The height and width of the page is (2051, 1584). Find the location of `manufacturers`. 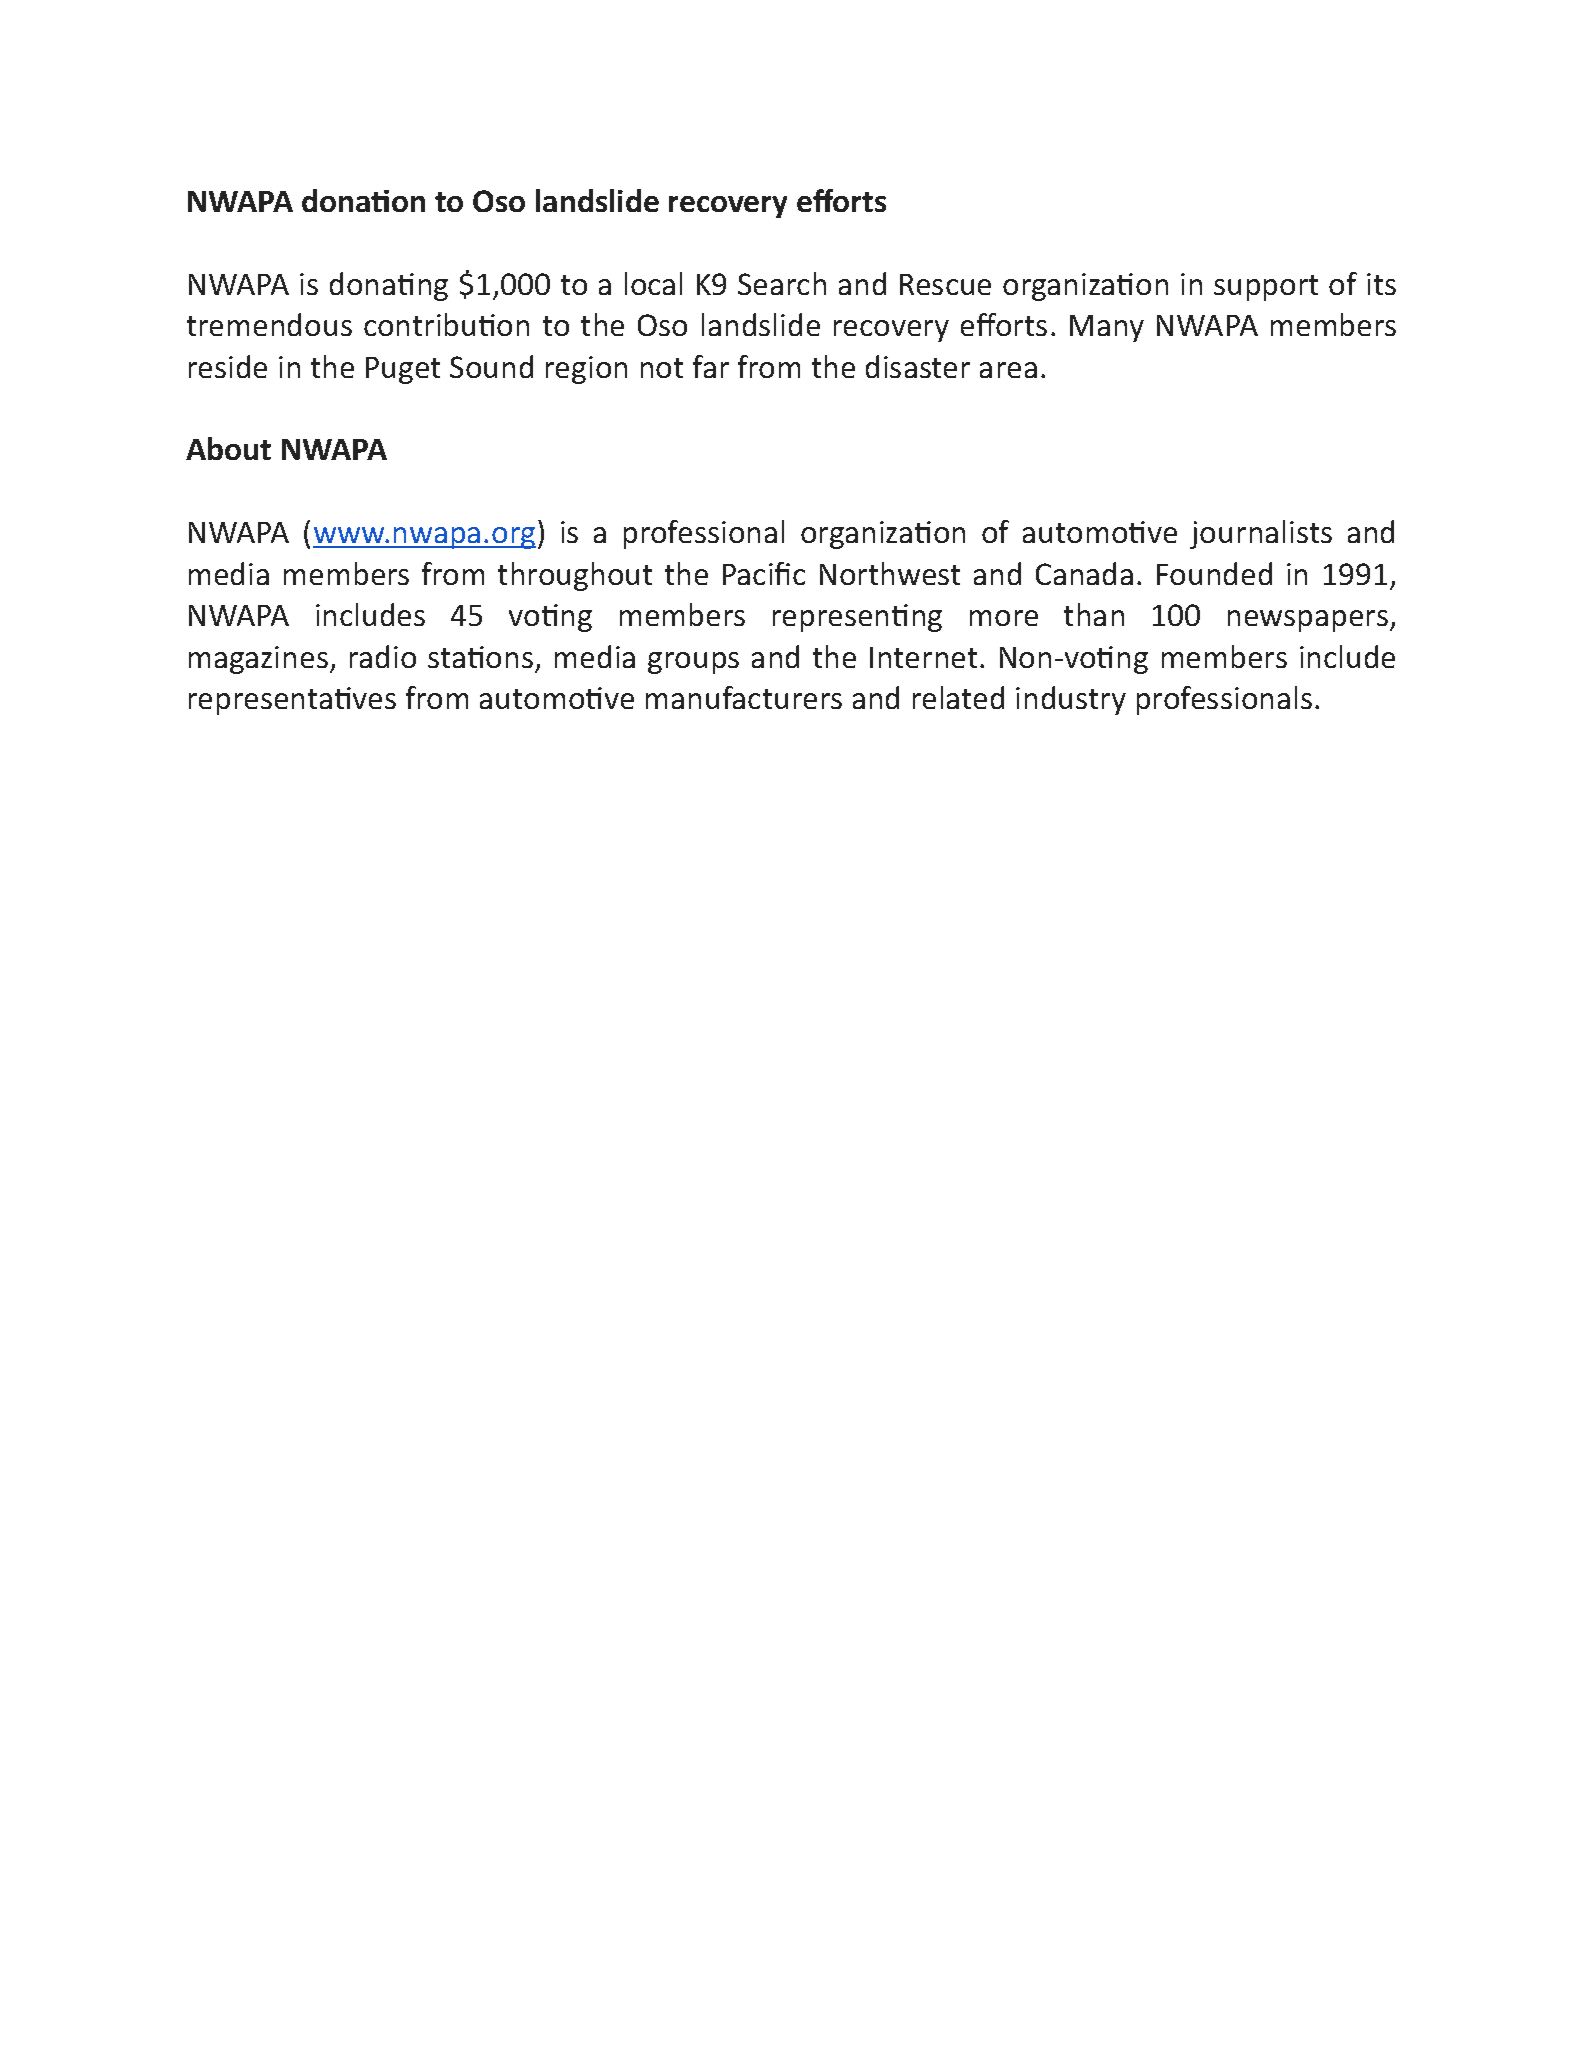

manufacturers is located at coordinates (744, 697).
